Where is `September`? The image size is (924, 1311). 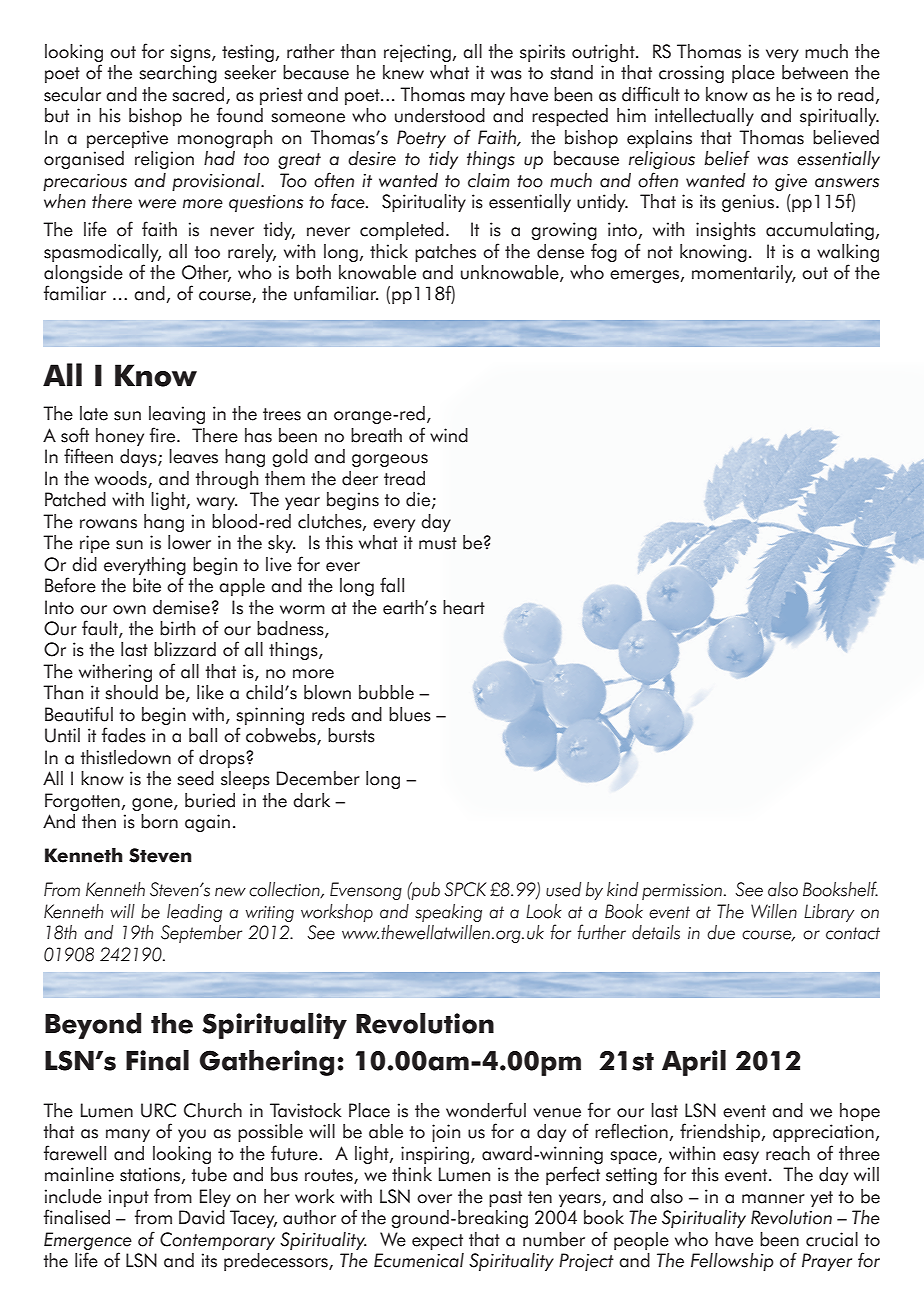 September is located at coordinates (201, 934).
